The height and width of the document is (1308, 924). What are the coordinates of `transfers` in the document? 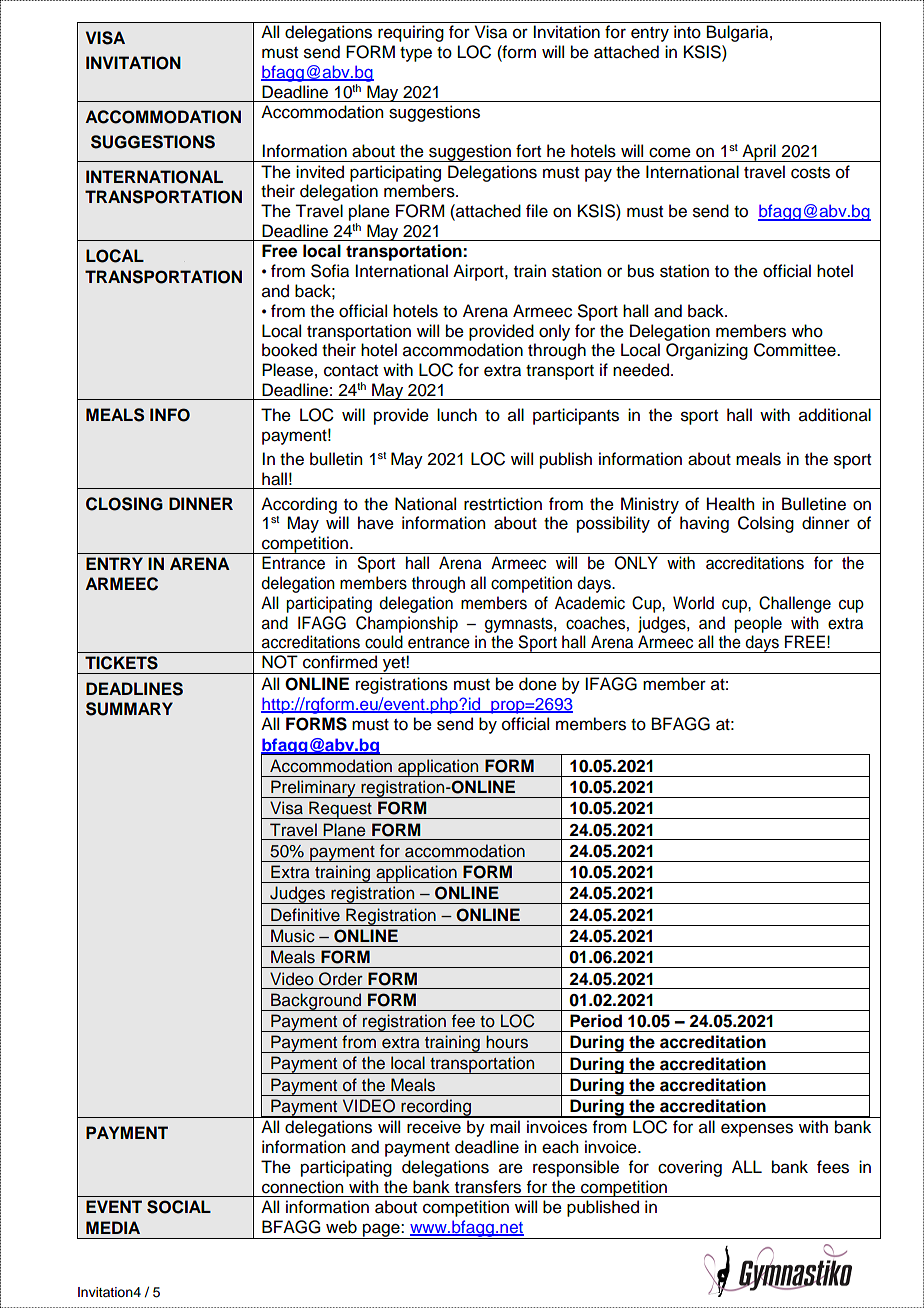 It's located at (488, 1187).
